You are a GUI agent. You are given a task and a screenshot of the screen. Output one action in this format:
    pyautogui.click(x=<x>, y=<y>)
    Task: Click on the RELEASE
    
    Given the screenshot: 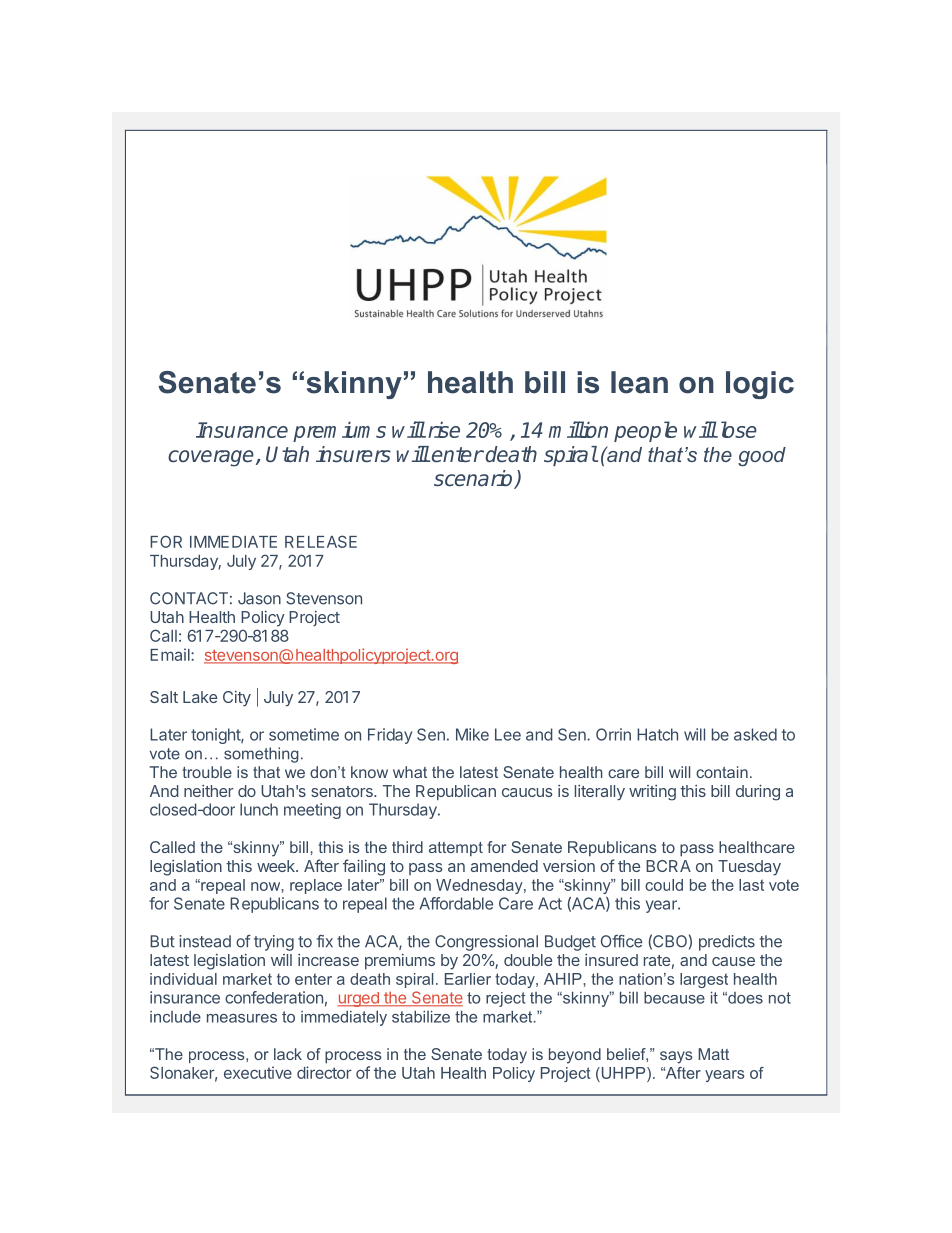 What is the action you would take?
    pyautogui.click(x=321, y=541)
